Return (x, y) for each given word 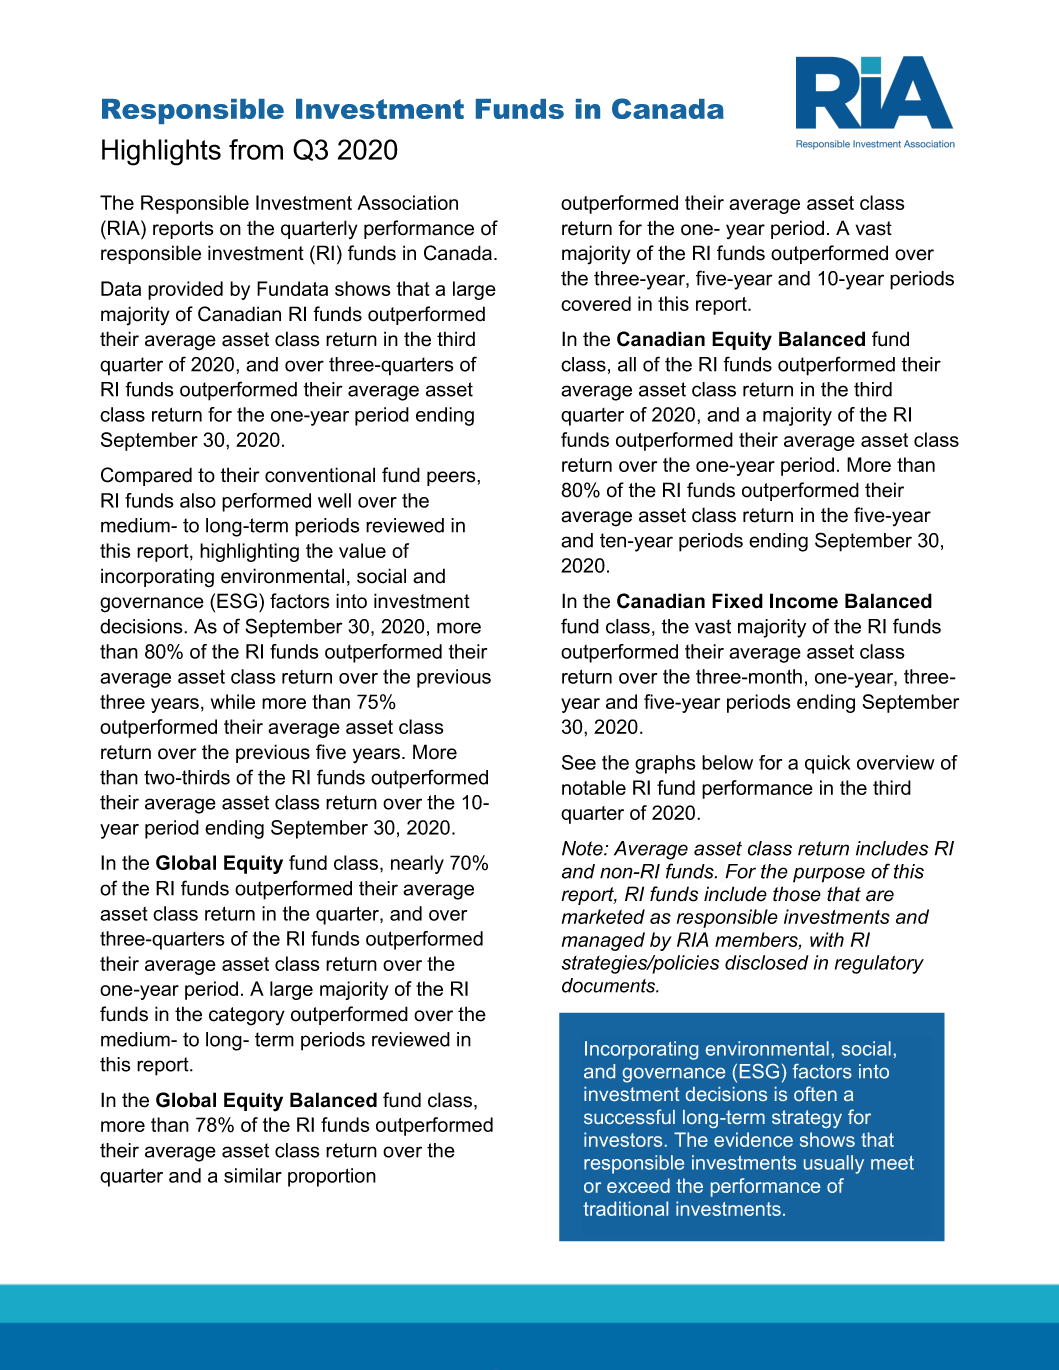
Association (407, 202)
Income (804, 601)
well (334, 500)
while (233, 701)
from (256, 149)
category (247, 1016)
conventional (320, 475)
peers (452, 478)
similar (253, 1175)
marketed (603, 916)
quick (828, 764)
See (579, 762)
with (827, 939)
